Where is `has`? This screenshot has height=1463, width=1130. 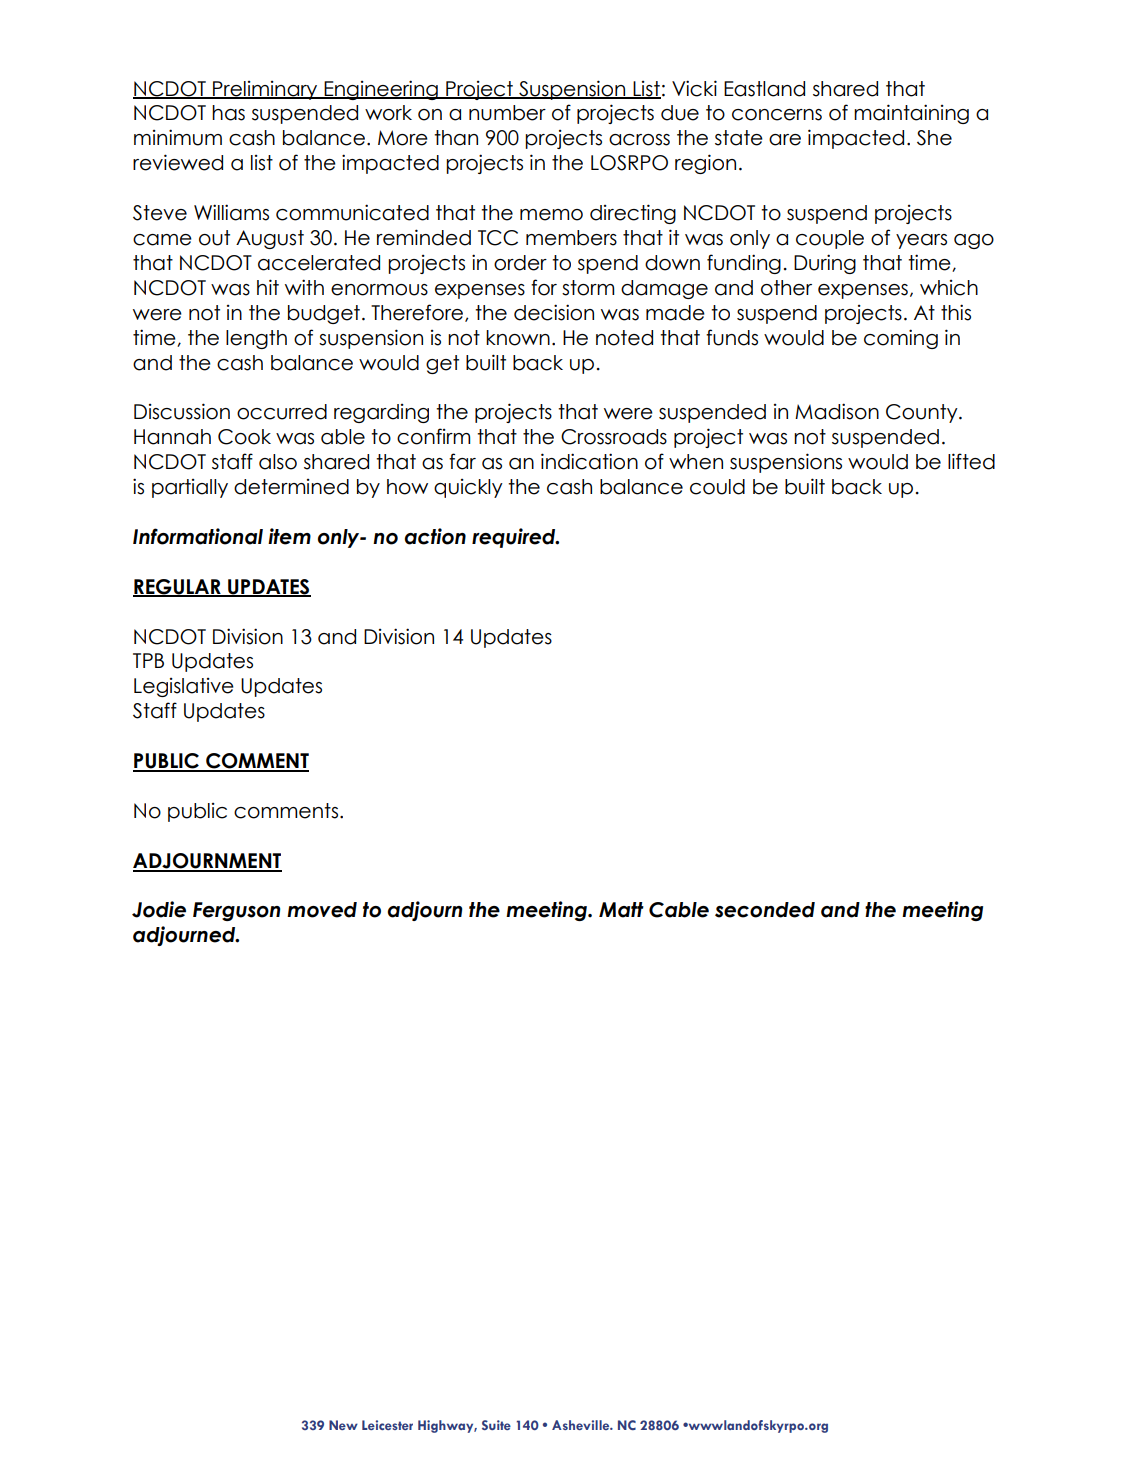
has is located at coordinates (228, 113).
